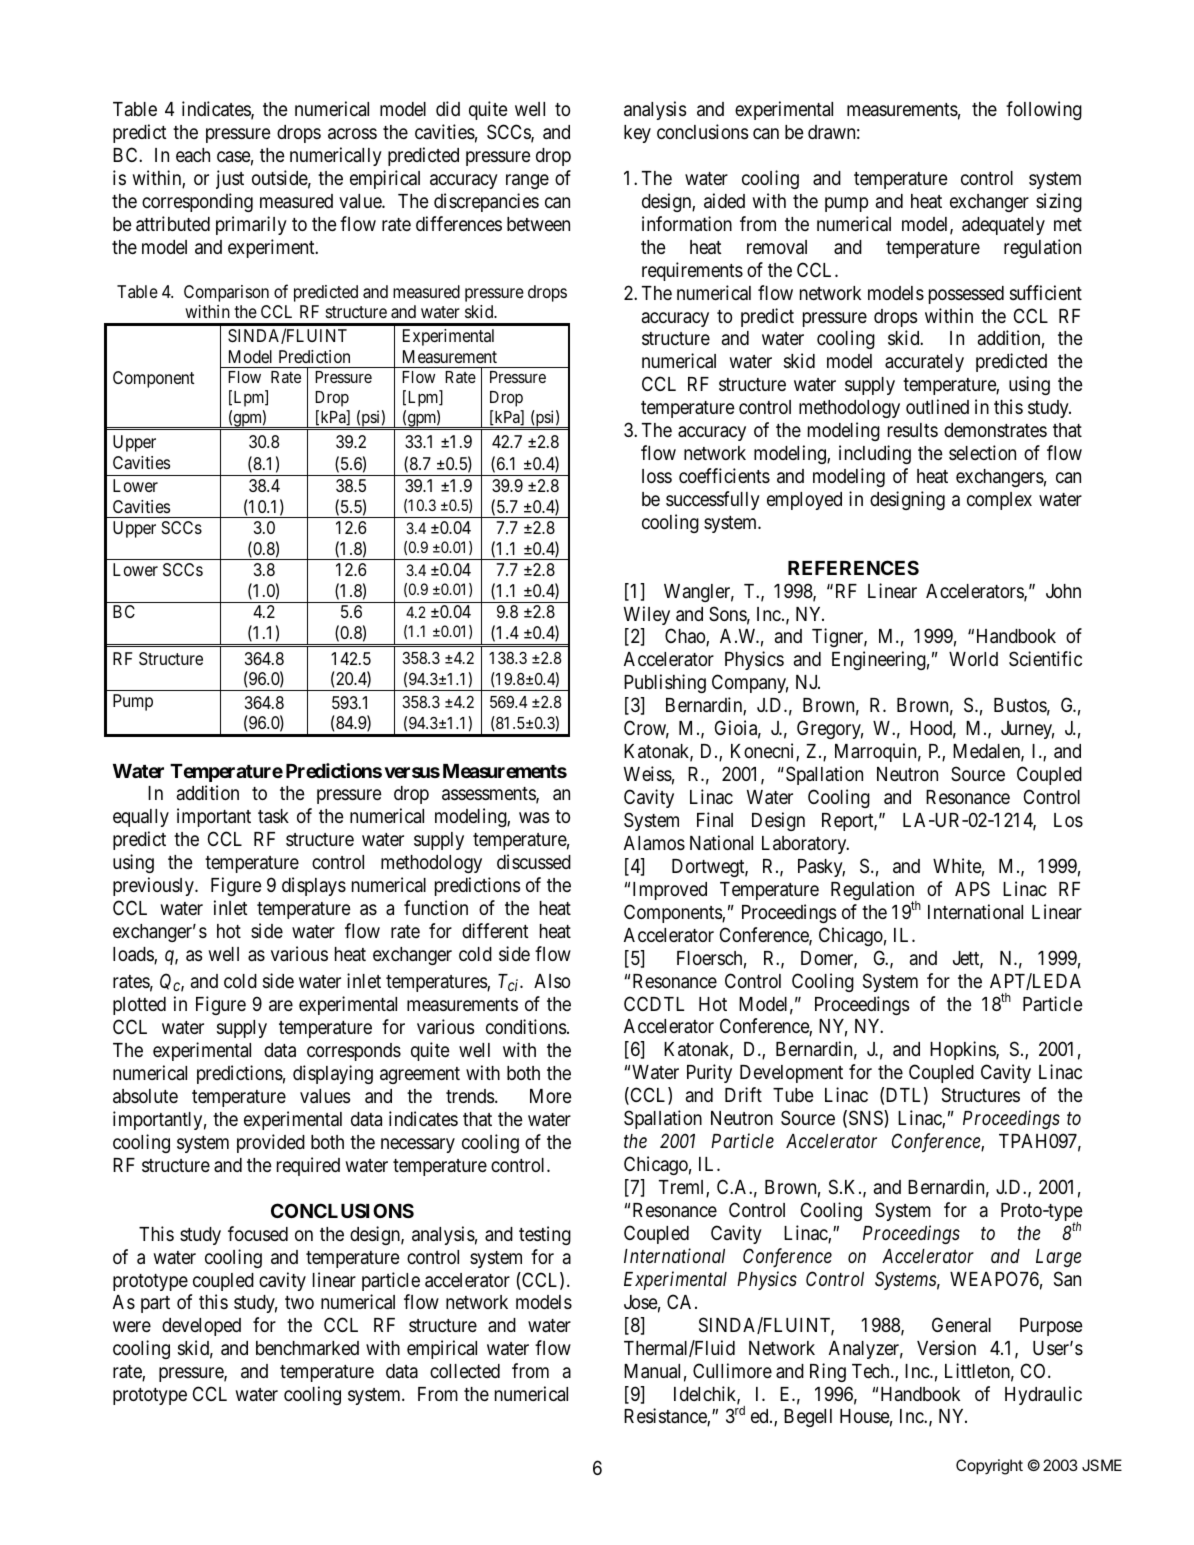 This screenshot has width=1194, height=1545. Describe the element at coordinates (230, 179) in the screenshot. I see `just` at that location.
